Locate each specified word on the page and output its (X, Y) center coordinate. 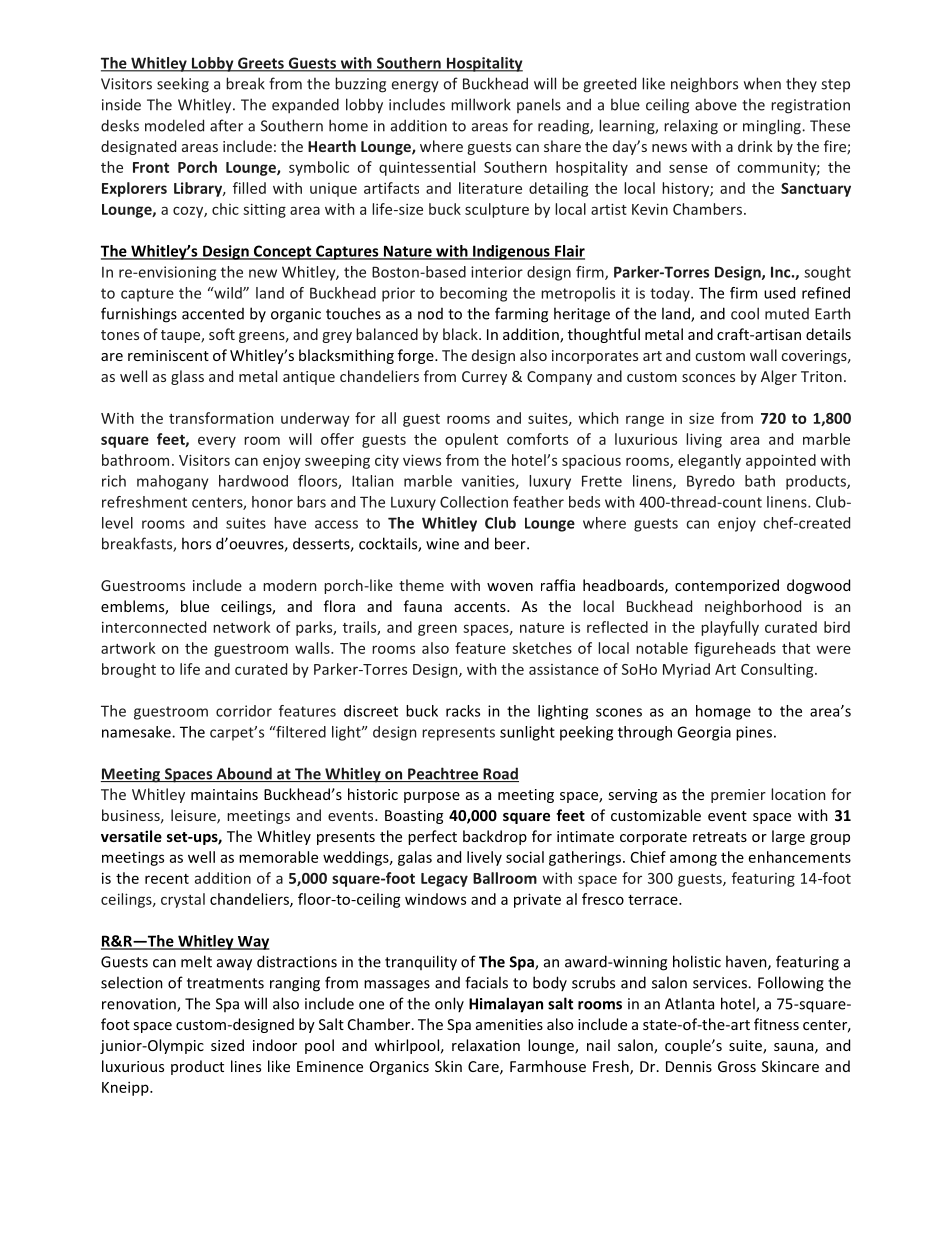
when (762, 83)
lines (246, 1066)
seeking (183, 85)
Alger (779, 377)
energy (415, 87)
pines (754, 733)
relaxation (486, 1045)
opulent (471, 440)
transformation (221, 418)
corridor (244, 711)
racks (463, 711)
